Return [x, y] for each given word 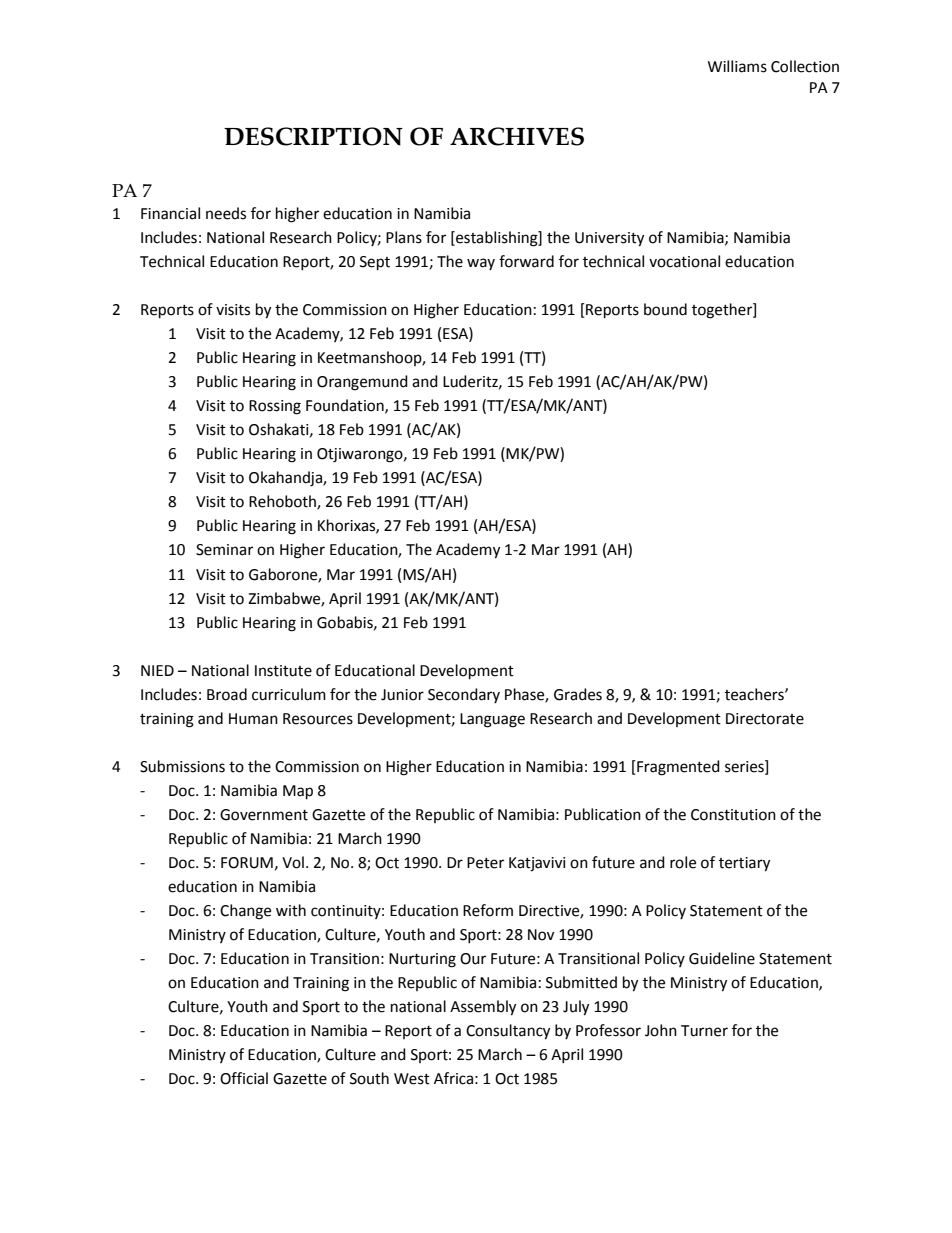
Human [253, 719]
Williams [737, 66]
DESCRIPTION [313, 136]
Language [492, 720]
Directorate [765, 719]
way [481, 264]
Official [244, 1078]
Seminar [224, 550]
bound [665, 309]
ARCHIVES [517, 136]
